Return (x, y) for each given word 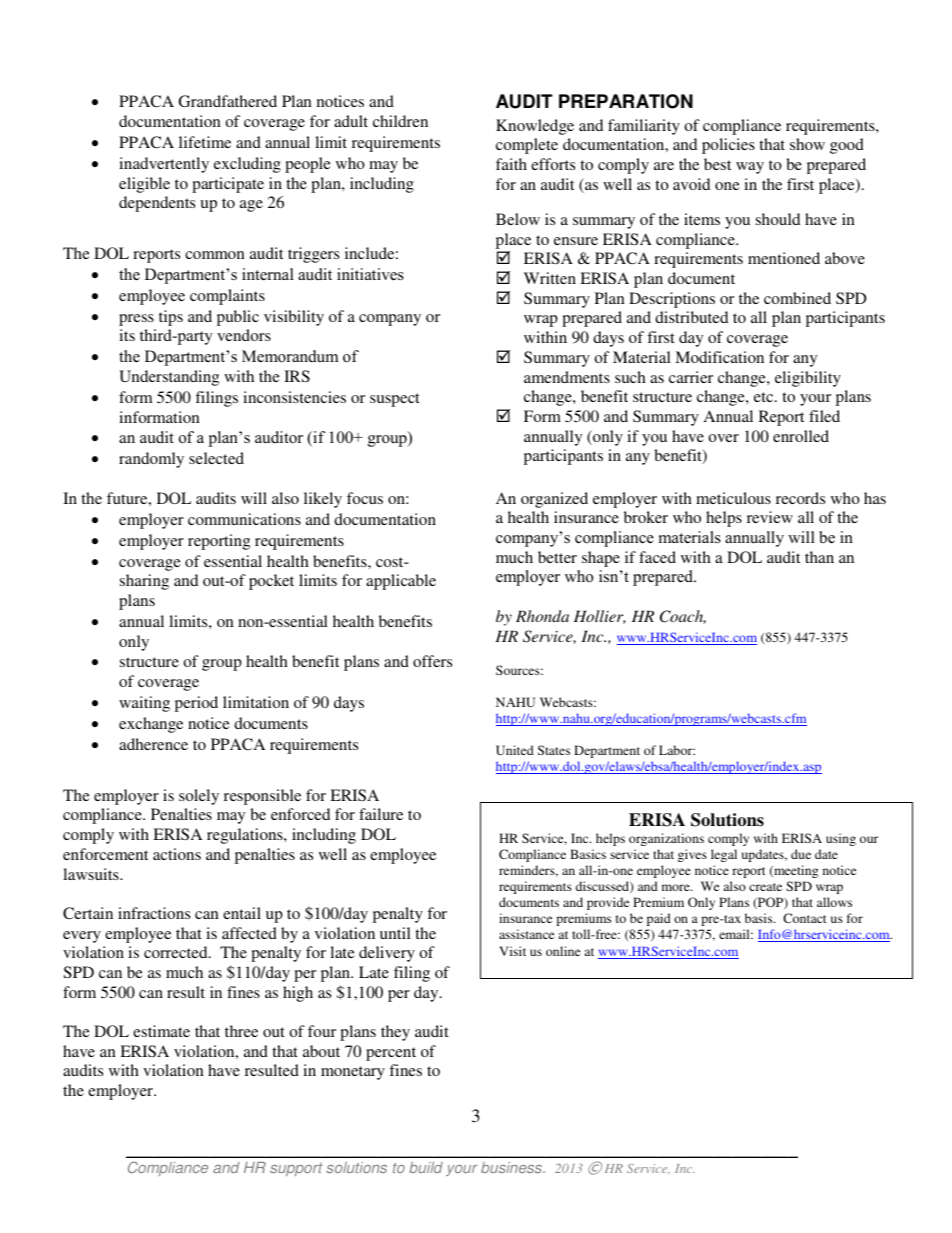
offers (432, 661)
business (512, 1167)
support (296, 1169)
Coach (683, 617)
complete (527, 146)
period (196, 704)
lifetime (205, 142)
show (807, 144)
